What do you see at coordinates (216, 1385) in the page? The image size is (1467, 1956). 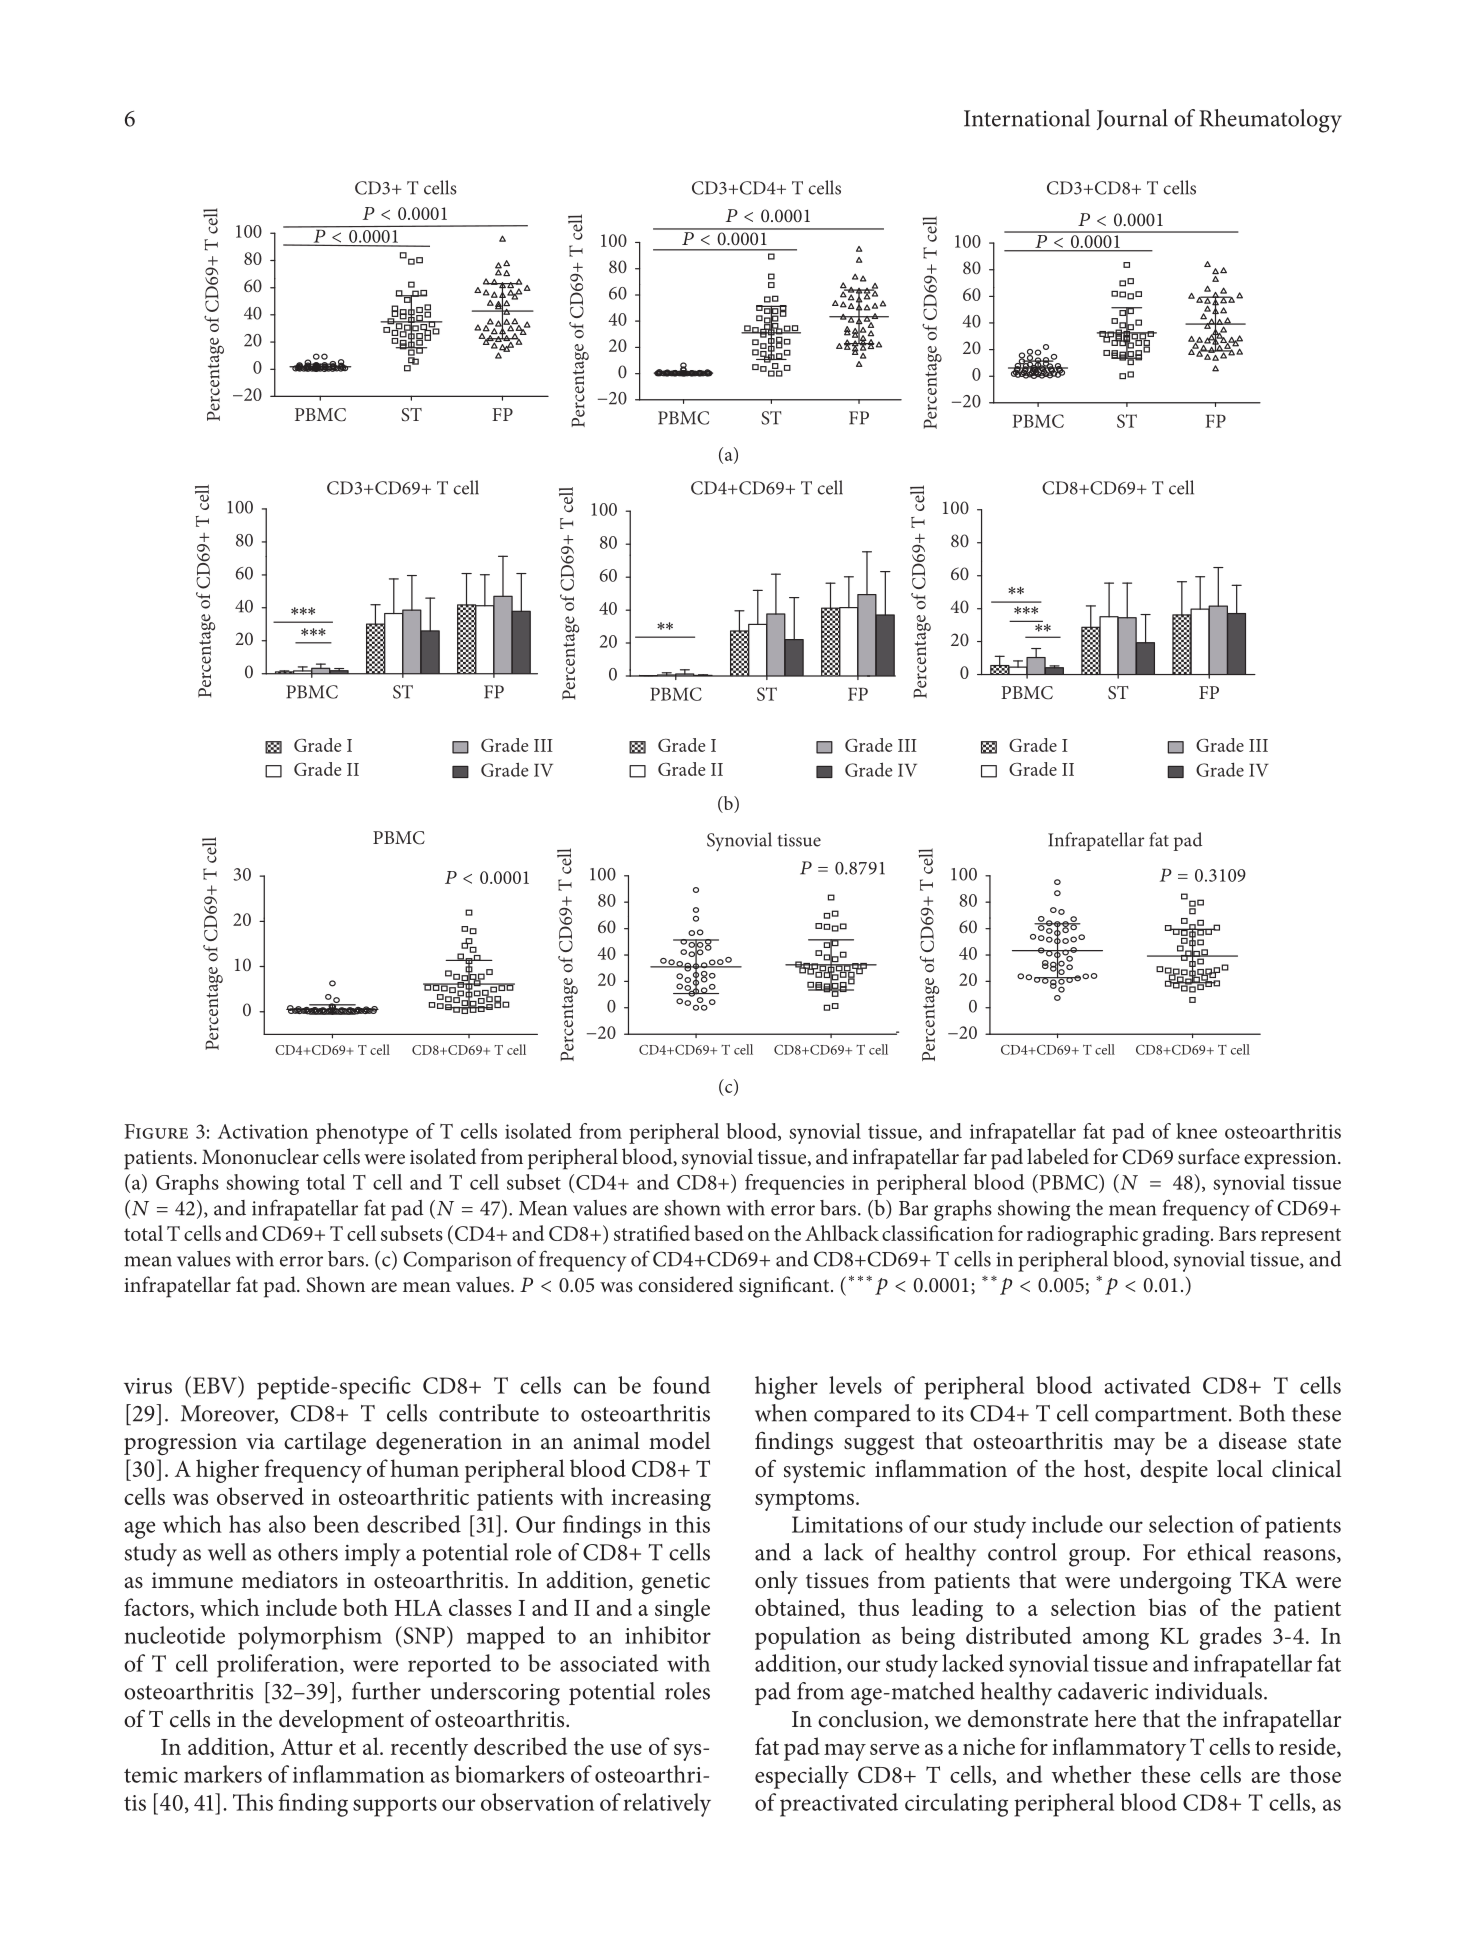 I see `EBV` at bounding box center [216, 1385].
